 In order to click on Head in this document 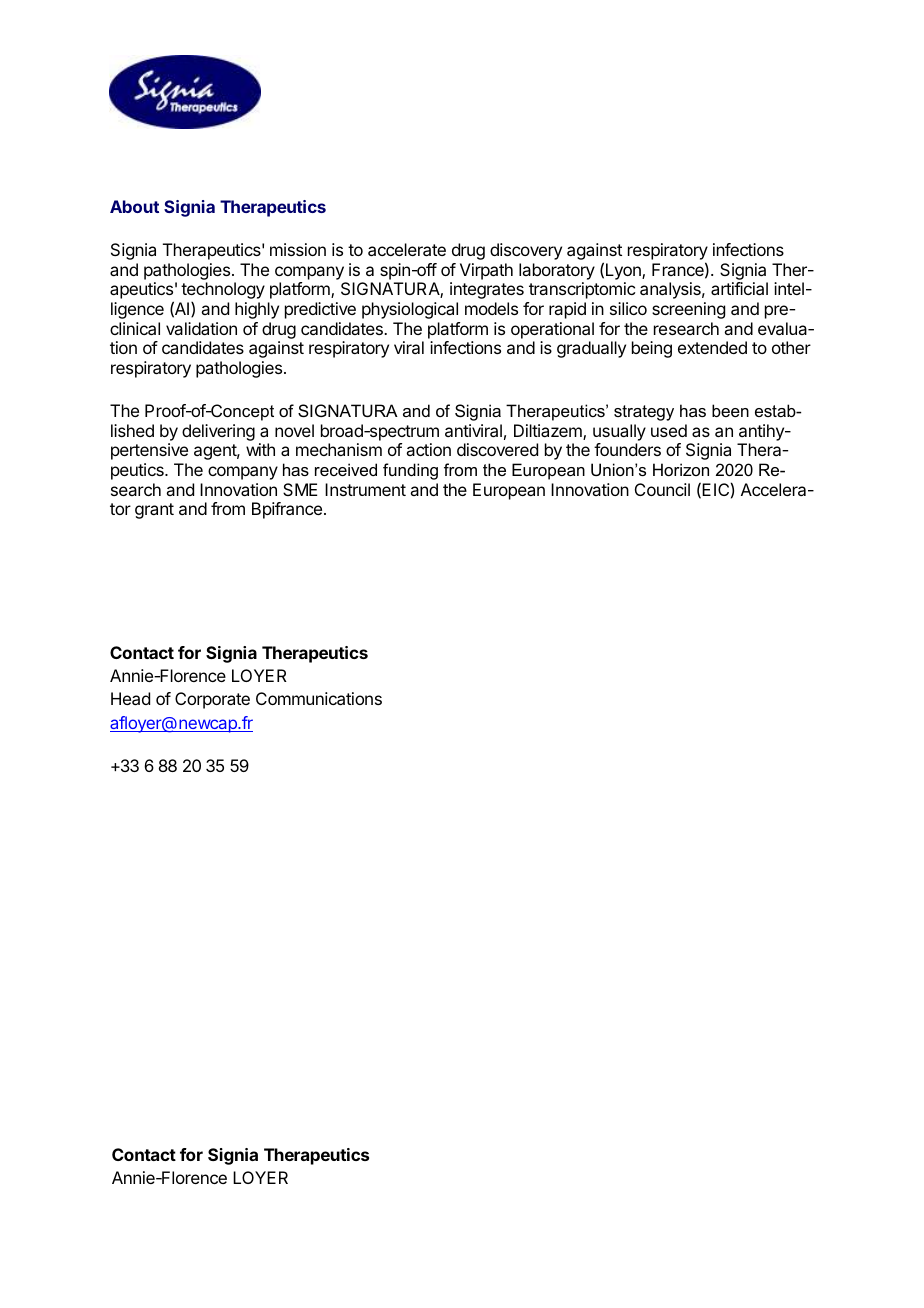, I will do `click(130, 698)`.
